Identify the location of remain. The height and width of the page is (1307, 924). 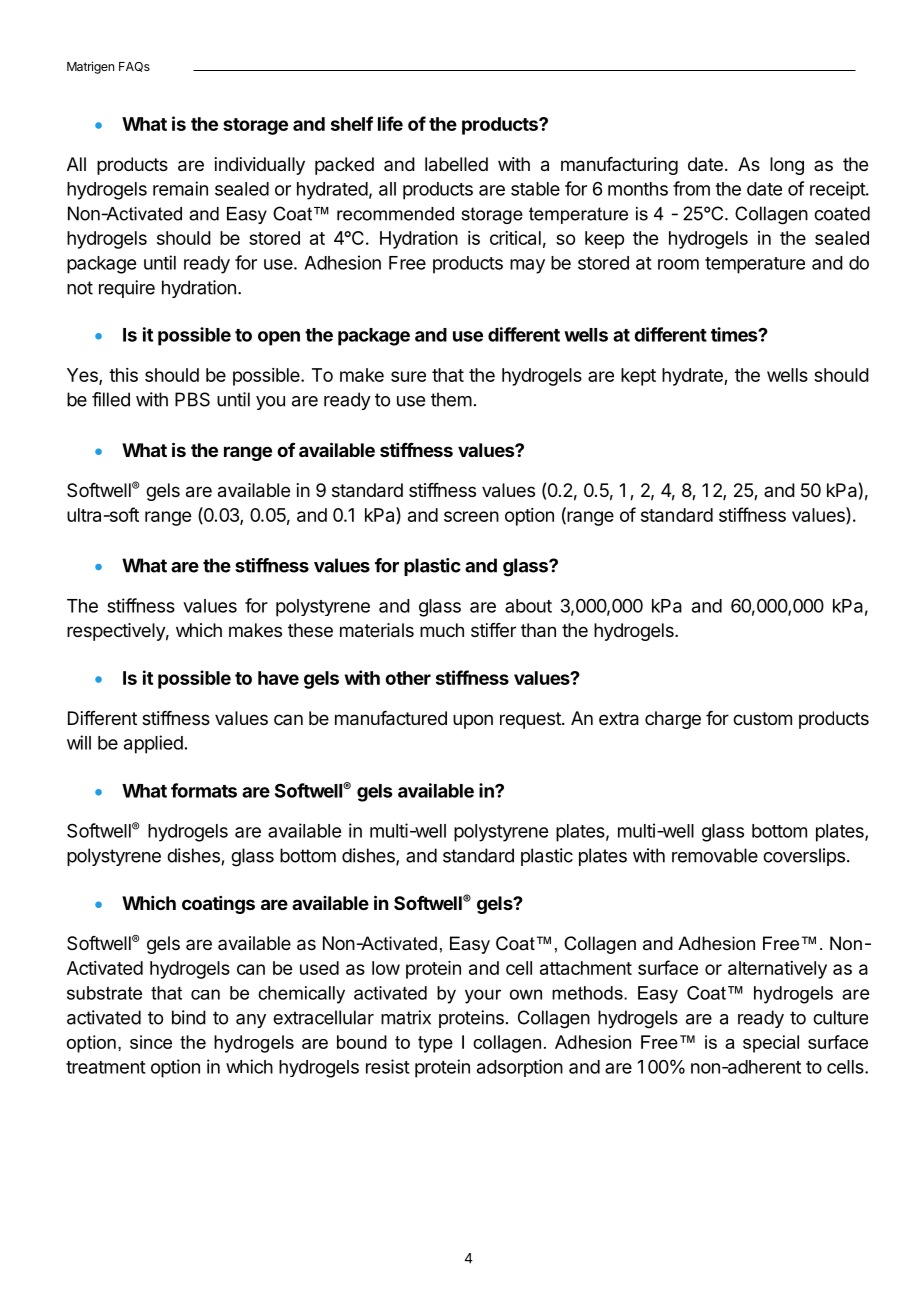
(180, 188).
